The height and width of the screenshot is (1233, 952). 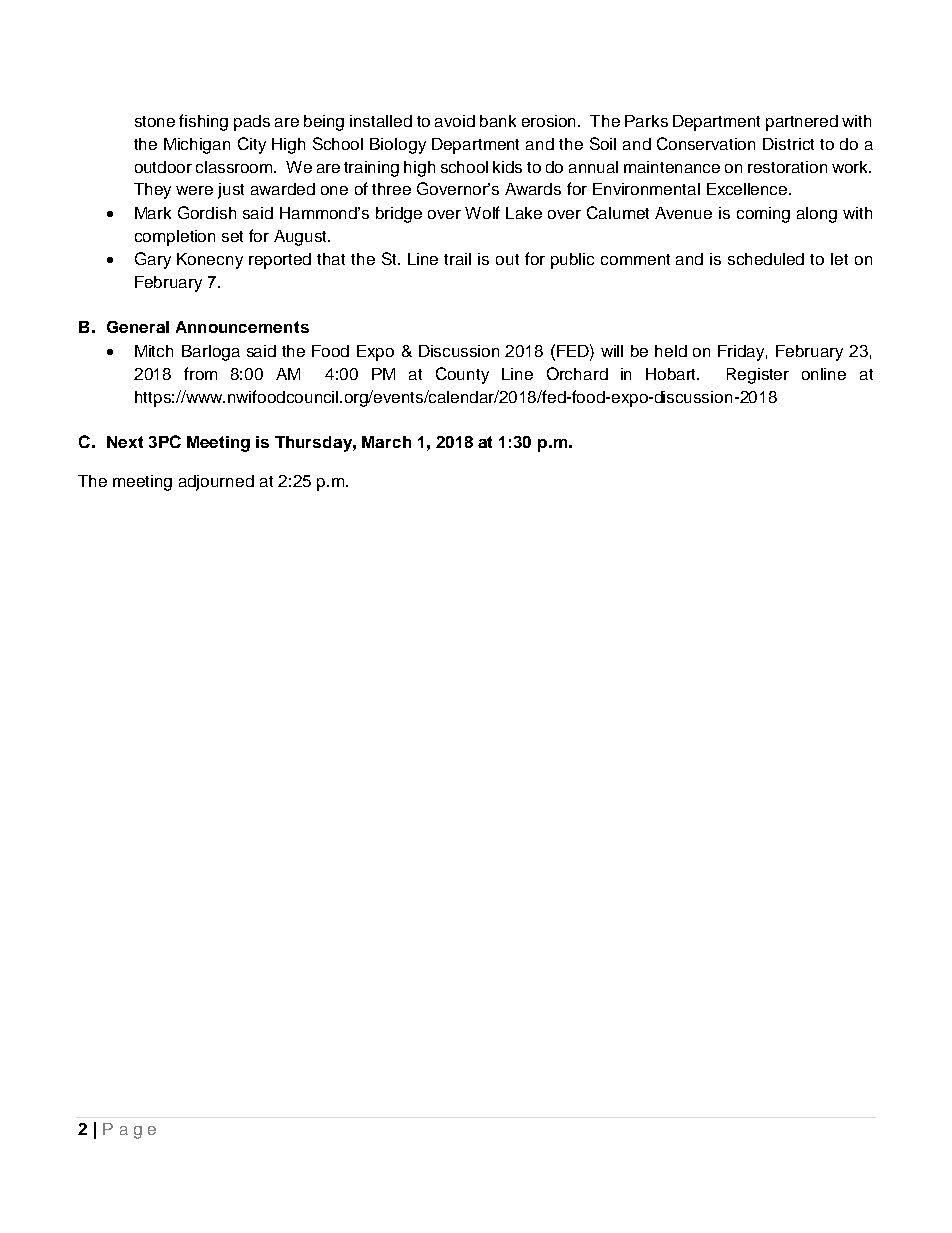 I want to click on kids, so click(x=507, y=167).
